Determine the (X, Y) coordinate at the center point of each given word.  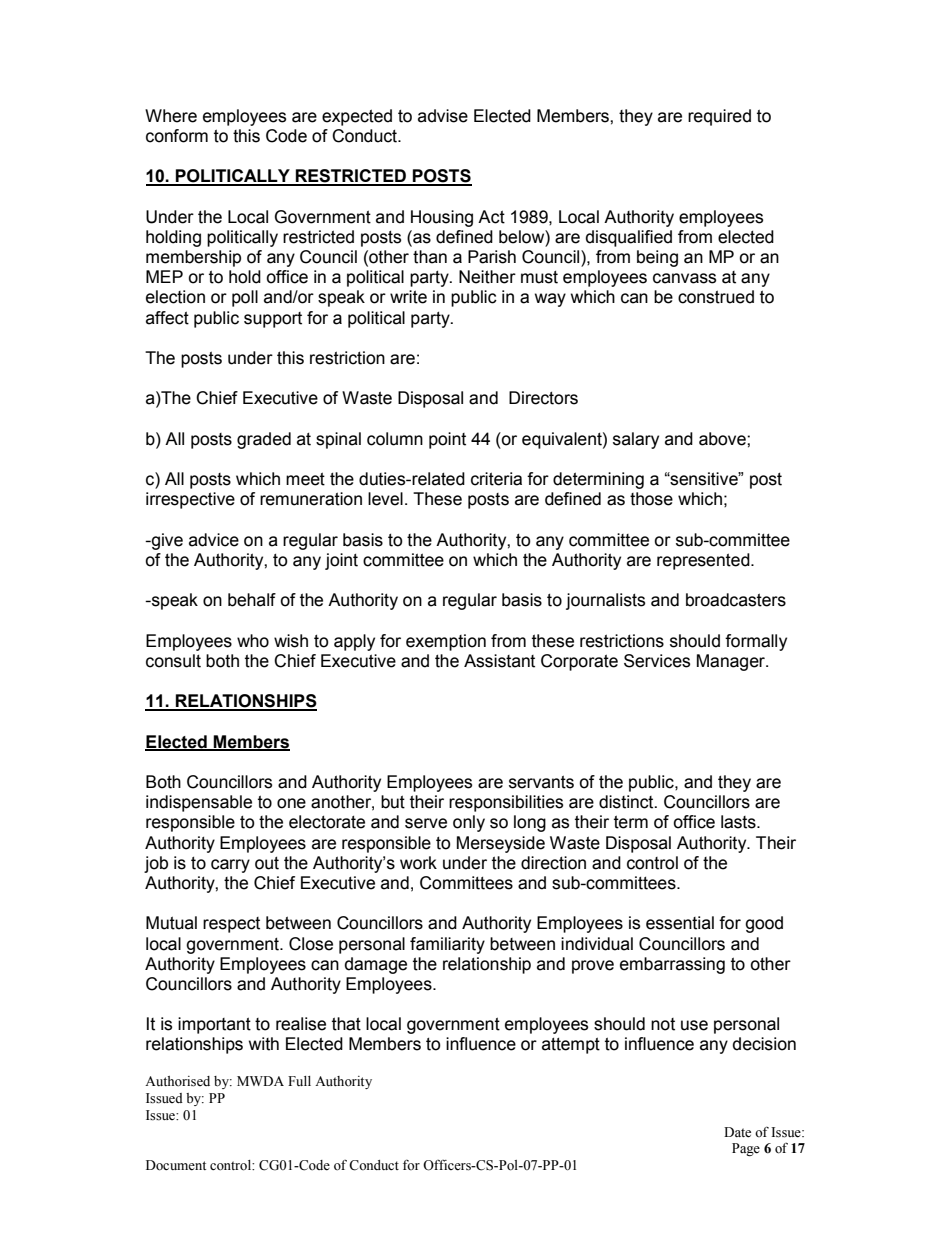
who (253, 641)
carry (230, 866)
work (418, 863)
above (723, 439)
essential (680, 923)
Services (657, 661)
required (719, 117)
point (447, 440)
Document (176, 1165)
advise (443, 116)
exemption (446, 642)
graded (264, 440)
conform (177, 136)
